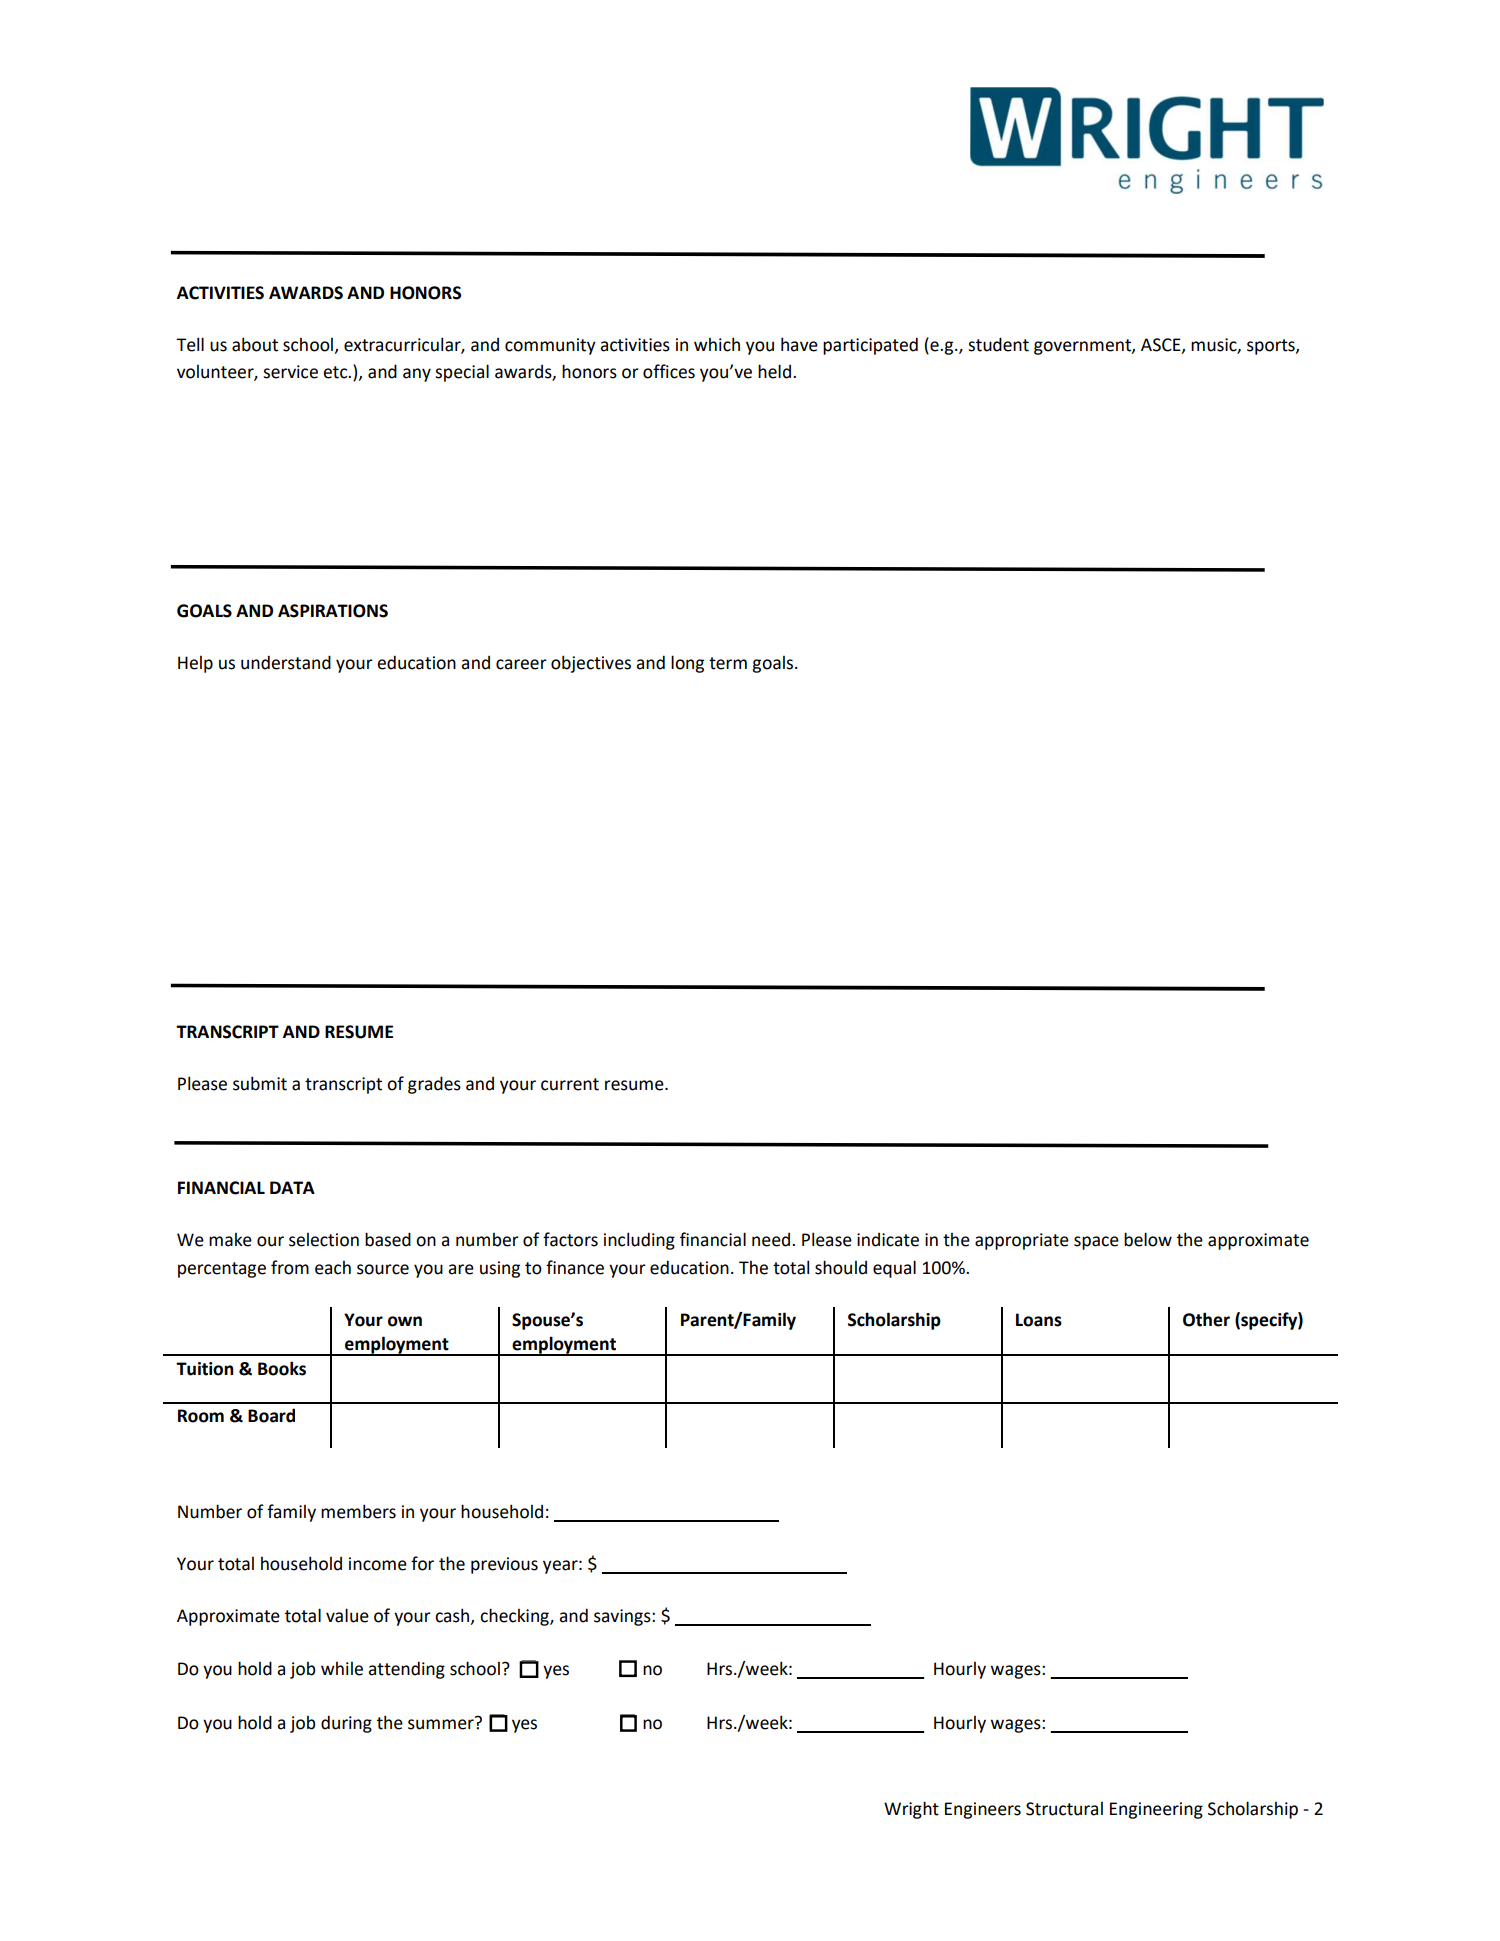 The width and height of the screenshot is (1500, 1941). I want to click on during, so click(346, 1724).
